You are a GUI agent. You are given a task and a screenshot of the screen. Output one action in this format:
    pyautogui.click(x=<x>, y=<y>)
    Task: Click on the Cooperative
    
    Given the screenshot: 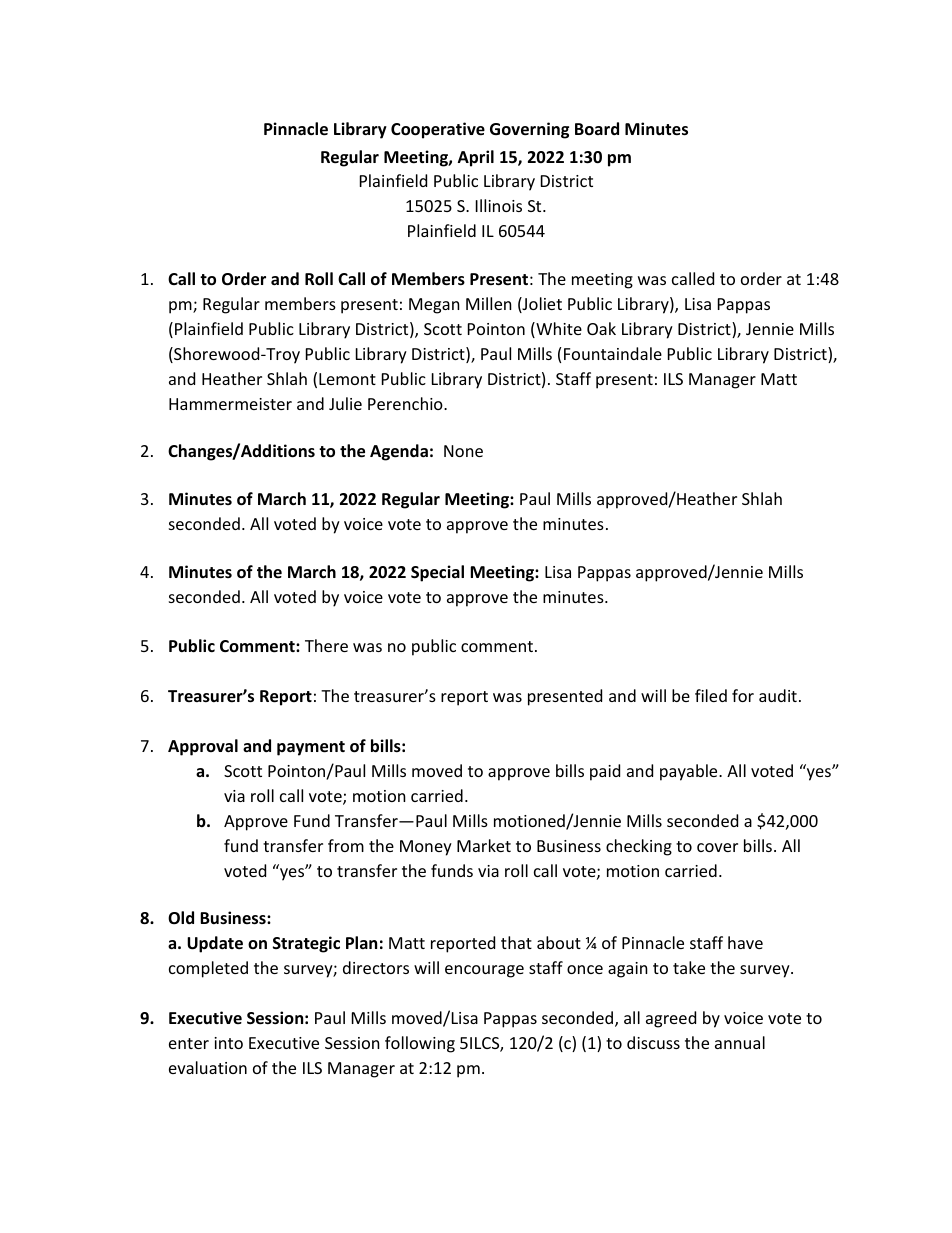 What is the action you would take?
    pyautogui.click(x=438, y=130)
